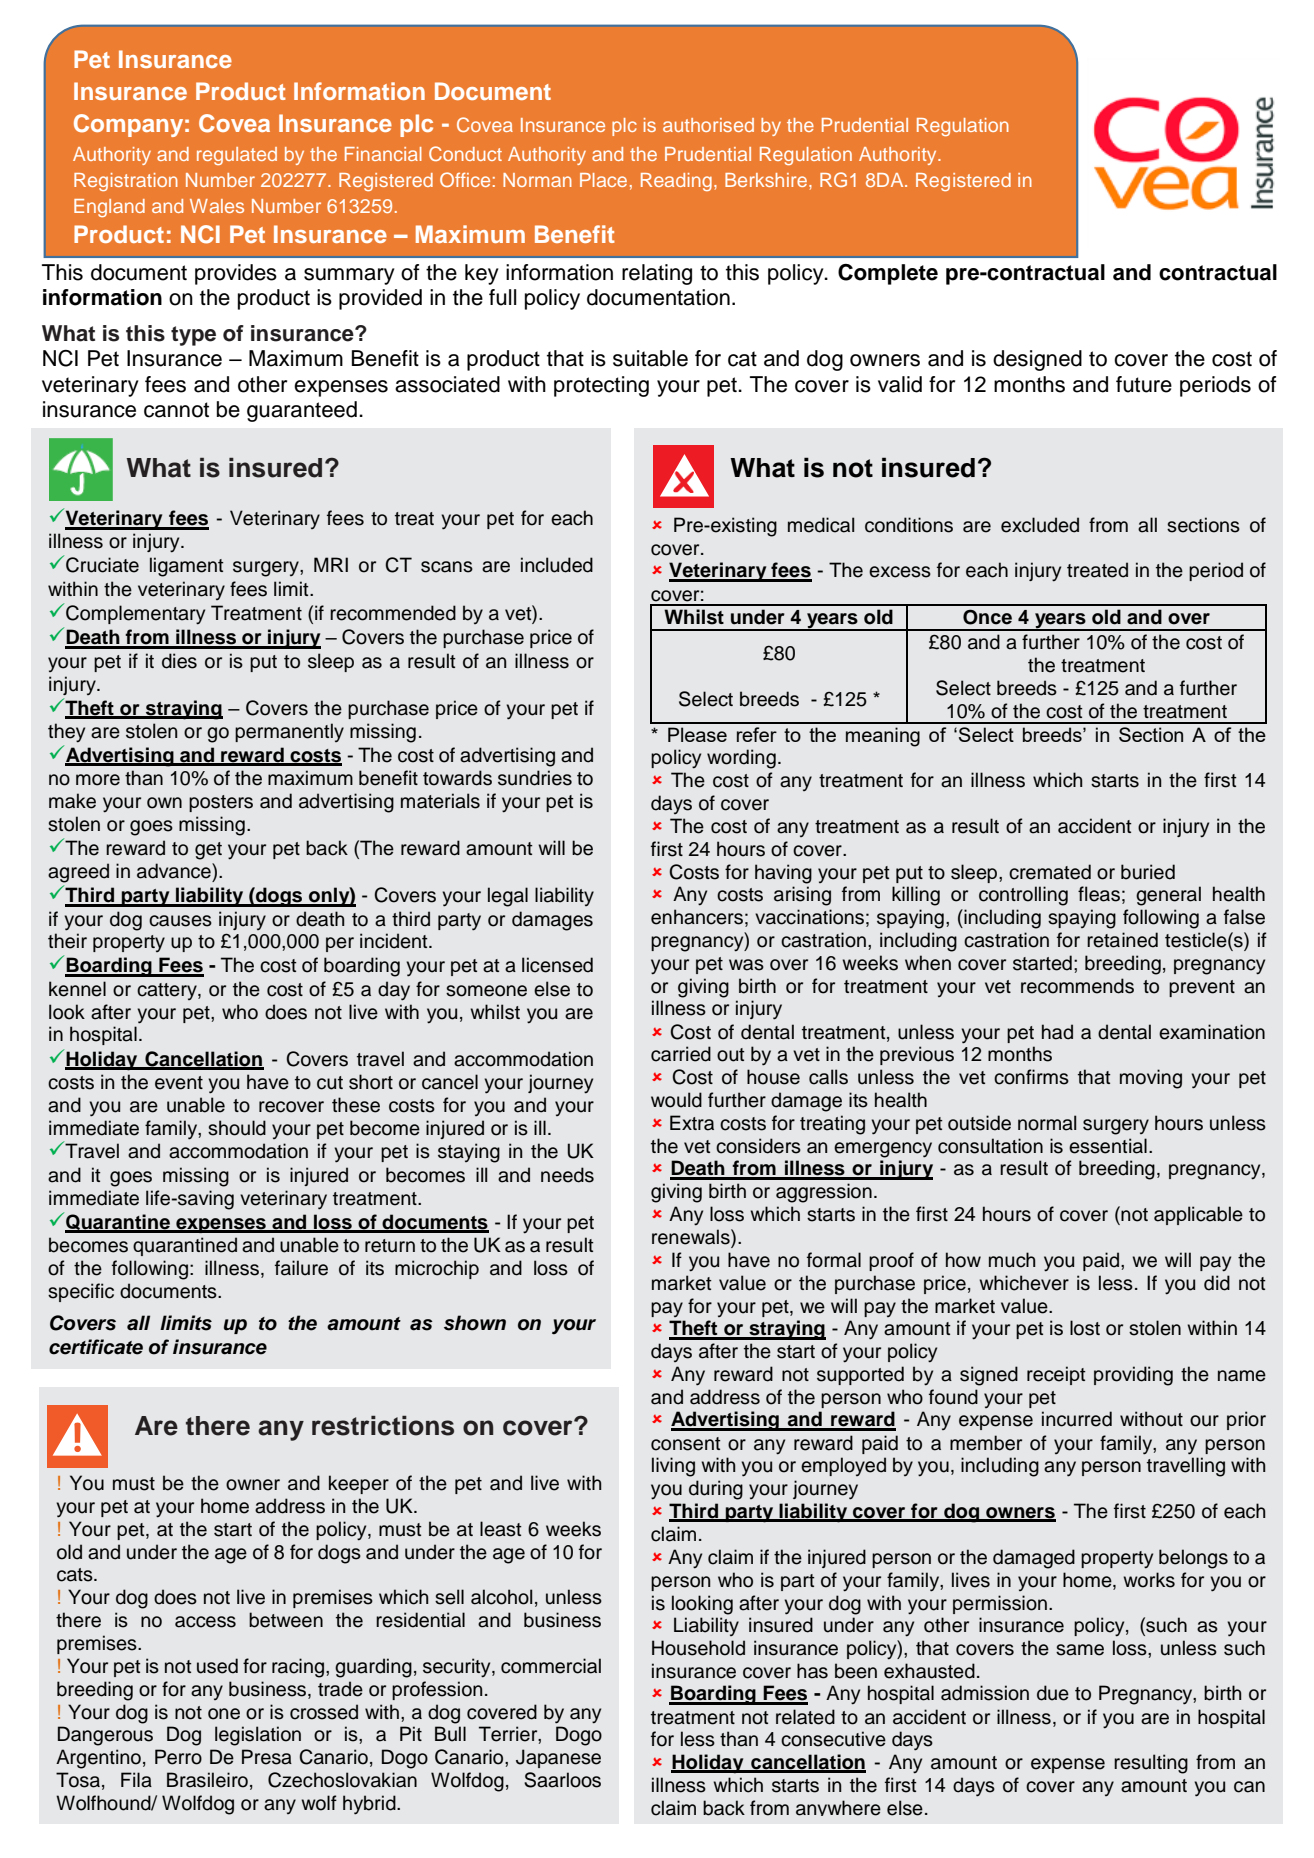  Describe the element at coordinates (888, 274) in the screenshot. I see `Complete` at that location.
